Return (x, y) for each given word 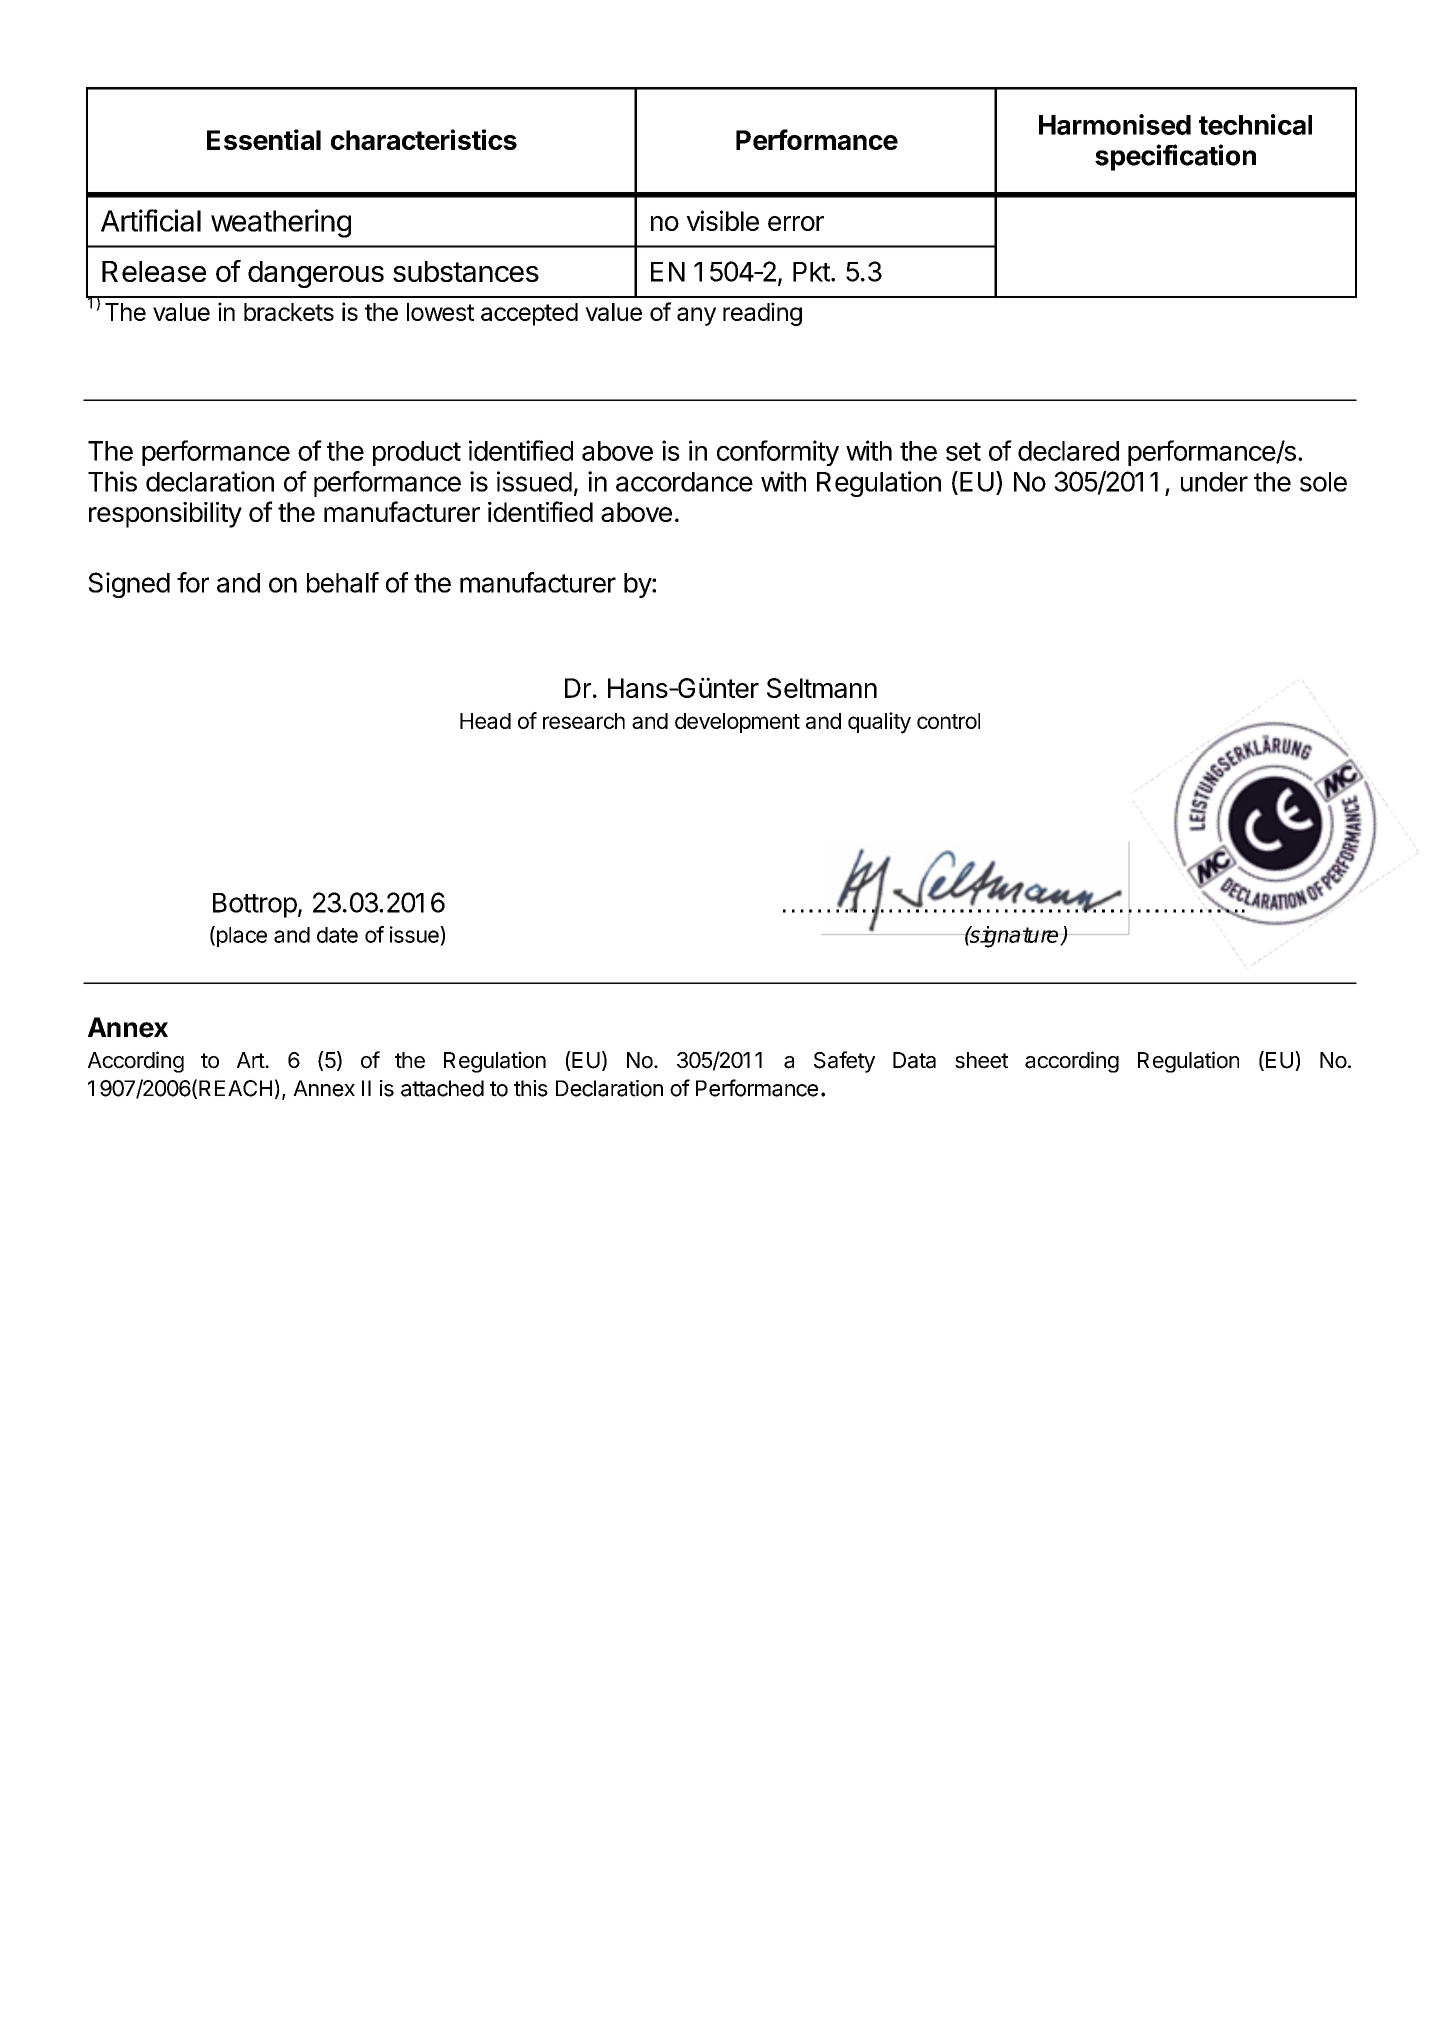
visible (722, 220)
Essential (264, 139)
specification (1175, 157)
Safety (844, 1062)
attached (442, 1088)
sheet (981, 1060)
